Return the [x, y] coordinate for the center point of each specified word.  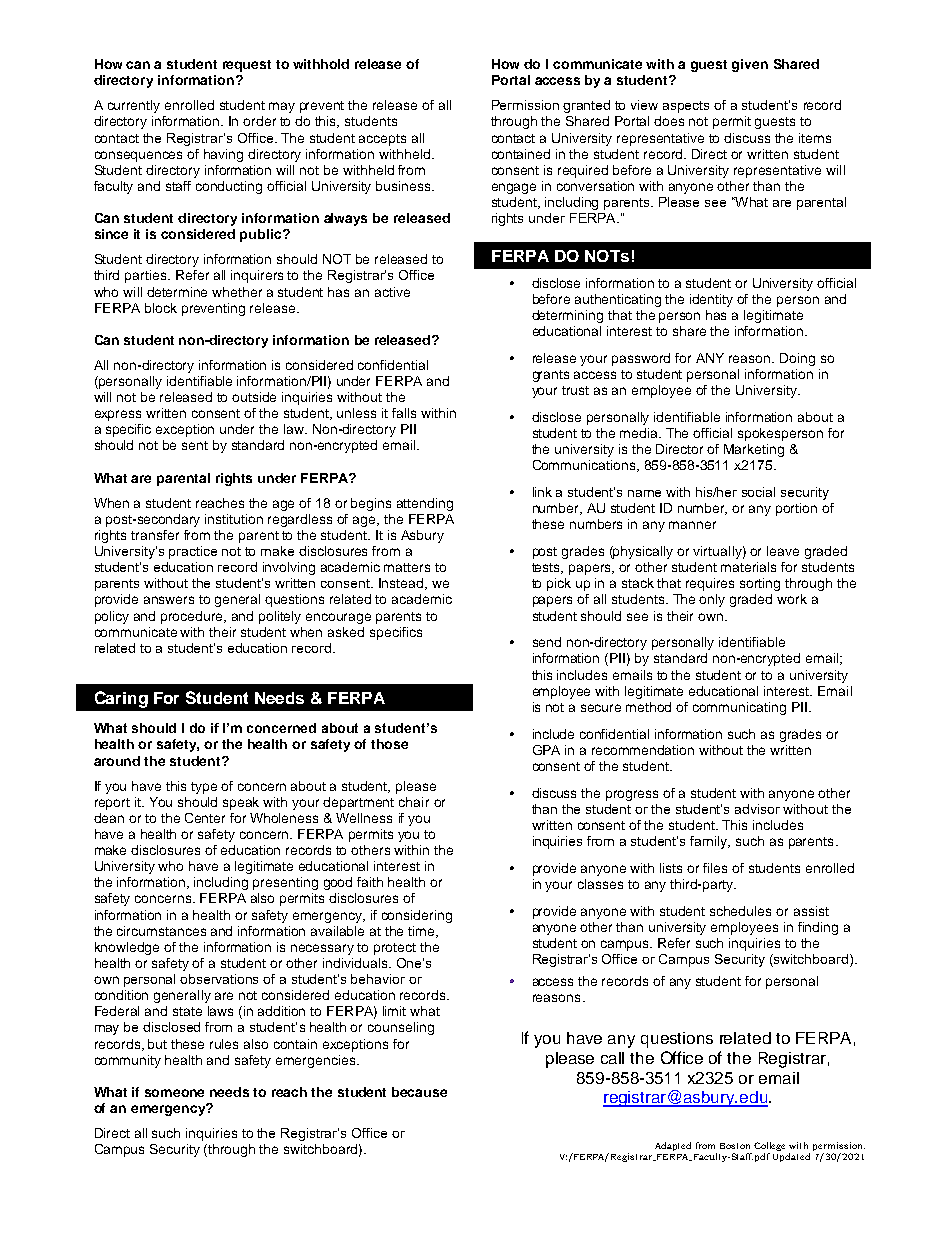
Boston [735, 1146]
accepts [382, 140]
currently [134, 106]
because [419, 1092]
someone [174, 1093]
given [750, 65]
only [712, 600]
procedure [193, 617]
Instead [402, 584]
